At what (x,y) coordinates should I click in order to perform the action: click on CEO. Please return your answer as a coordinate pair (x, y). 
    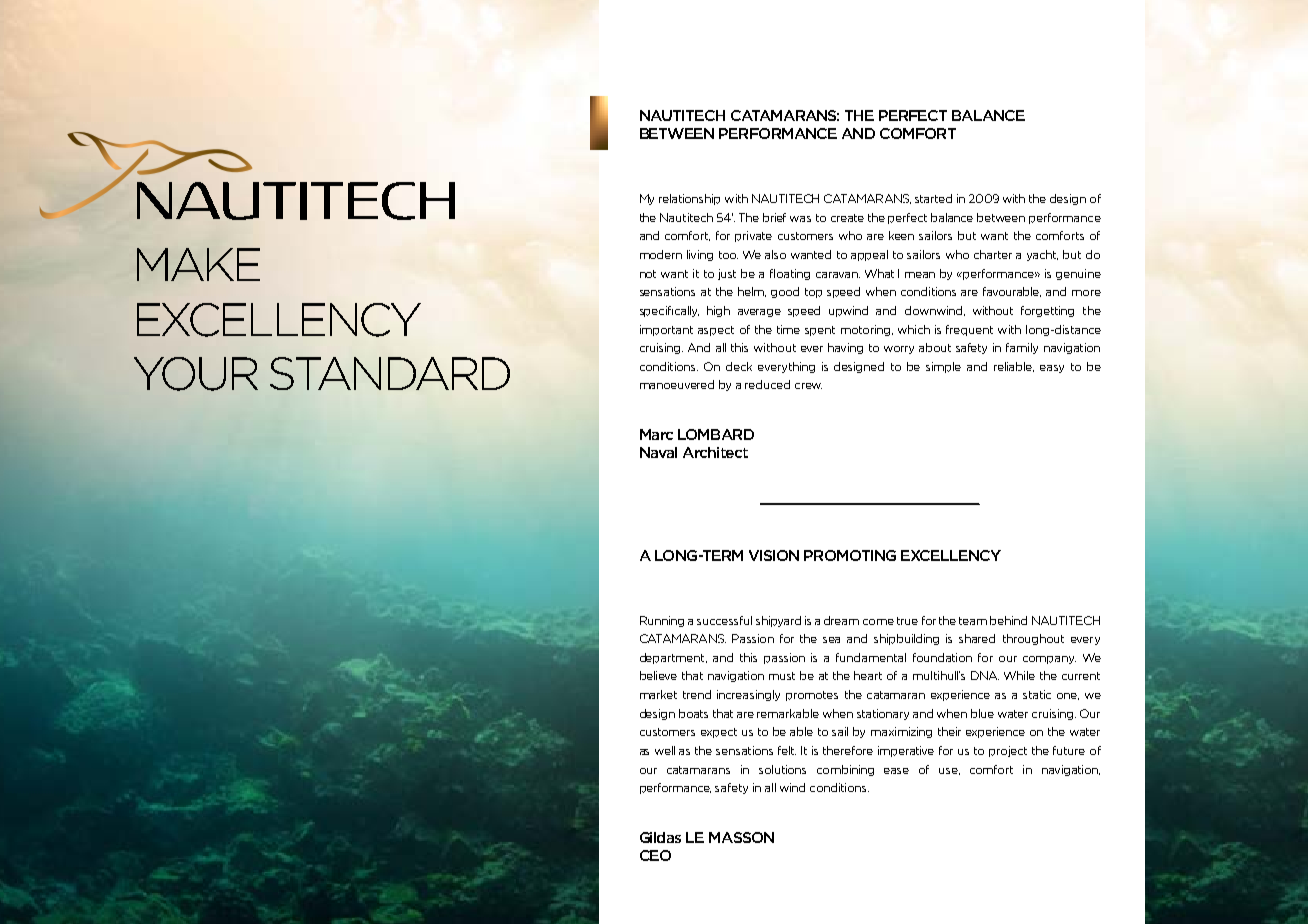
    Looking at the image, I should click on (655, 855).
